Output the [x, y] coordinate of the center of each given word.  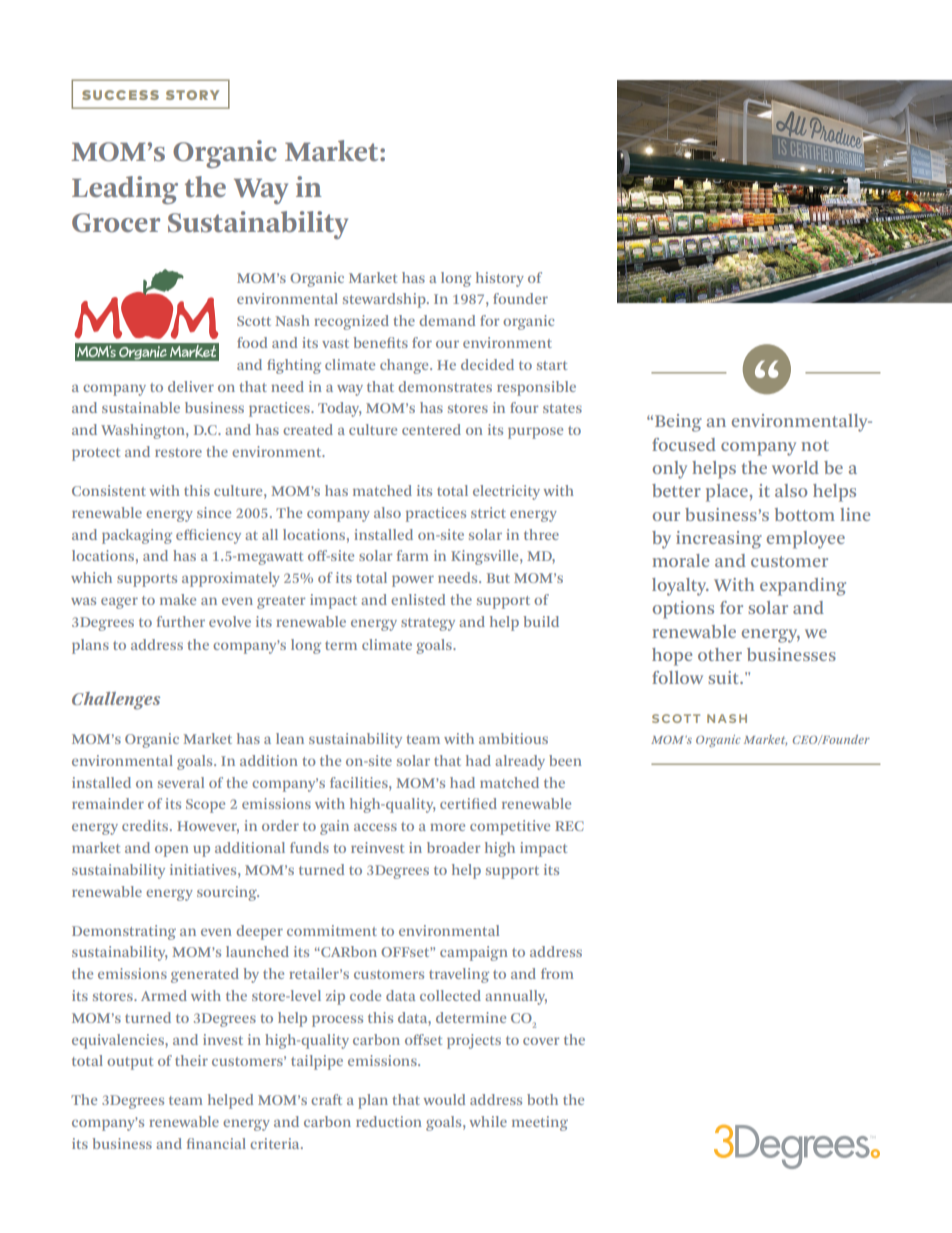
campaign [474, 953]
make [178, 599]
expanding [803, 587]
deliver [191, 386]
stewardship [385, 300]
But [498, 578]
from [557, 973]
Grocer [116, 223]
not [815, 445]
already [520, 762]
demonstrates [445, 386]
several [181, 782]
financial [216, 1143]
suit [725, 677]
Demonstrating [124, 932]
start [552, 365]
